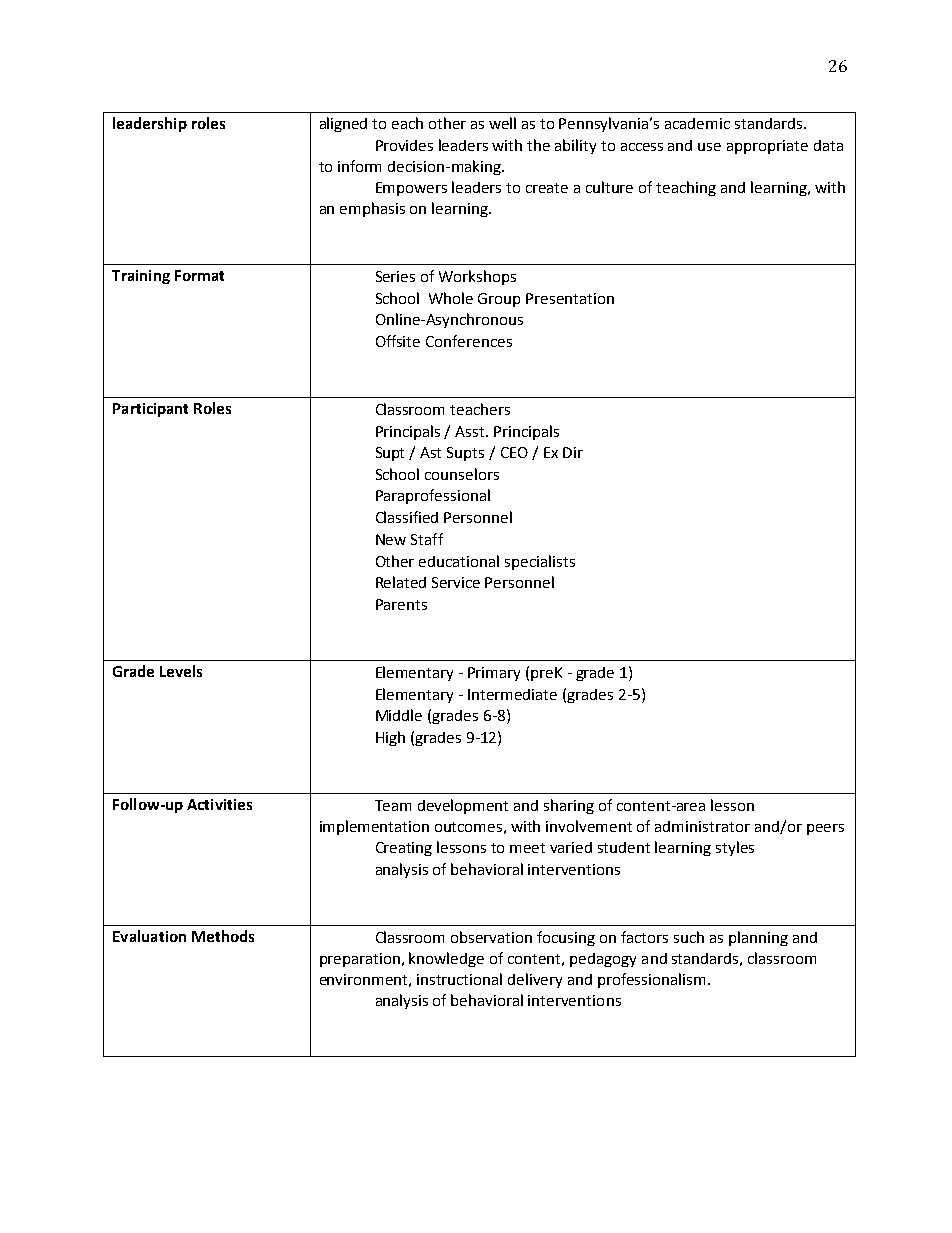 The height and width of the screenshot is (1233, 952). What do you see at coordinates (223, 936) in the screenshot?
I see `Methods` at bounding box center [223, 936].
